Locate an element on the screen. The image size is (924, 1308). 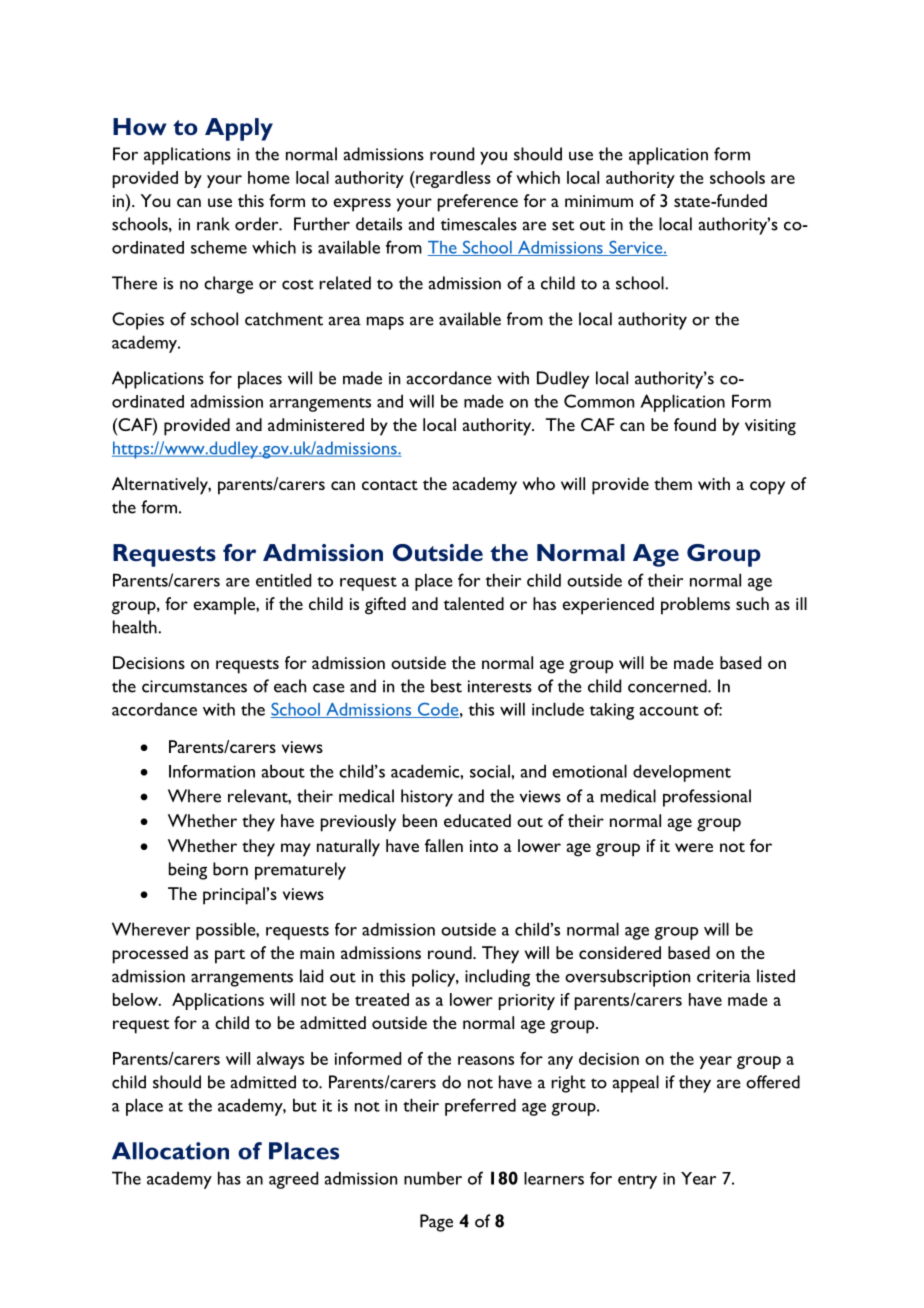
Allocation is located at coordinates (170, 1151).
